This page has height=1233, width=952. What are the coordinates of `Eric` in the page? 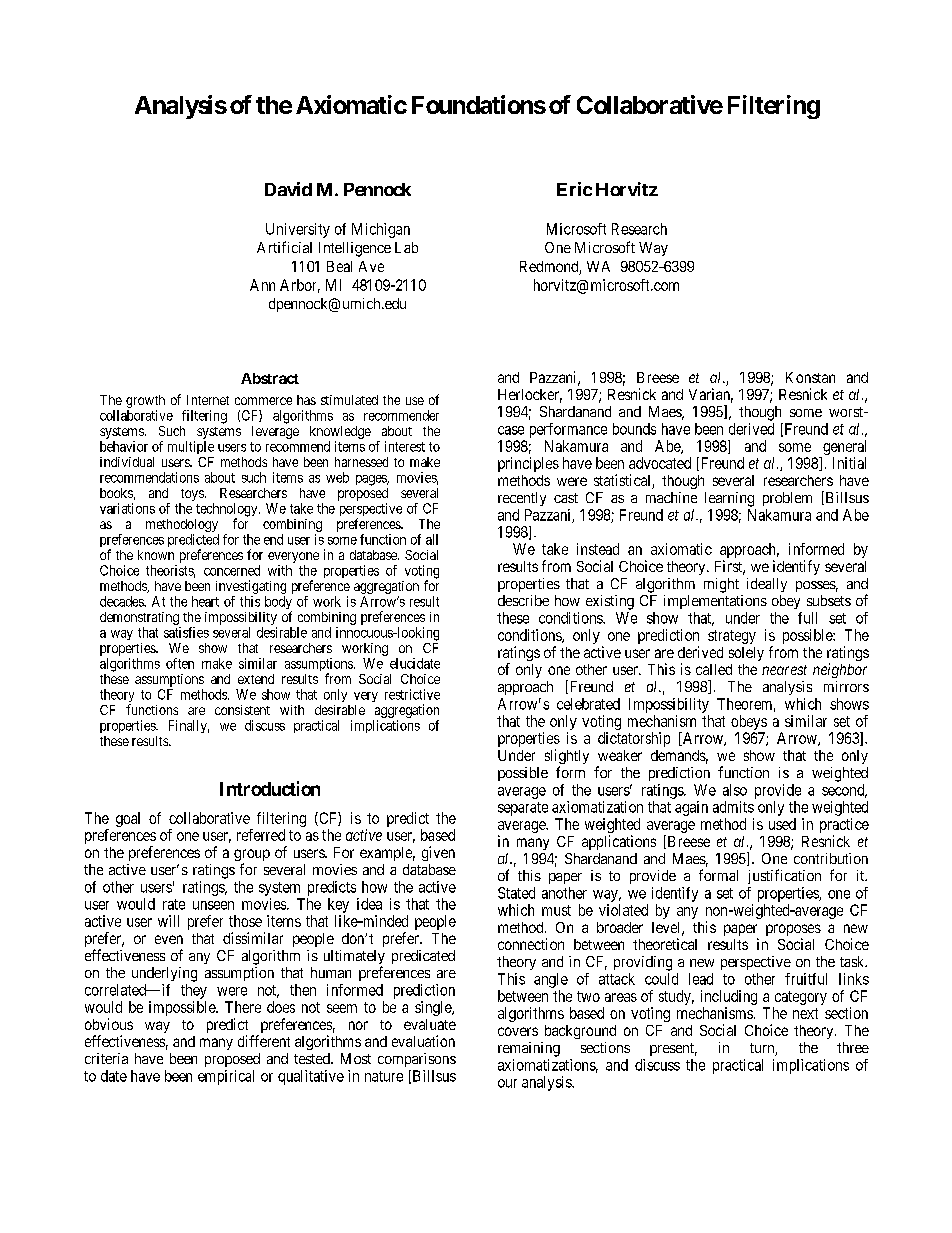 It's located at (574, 189).
